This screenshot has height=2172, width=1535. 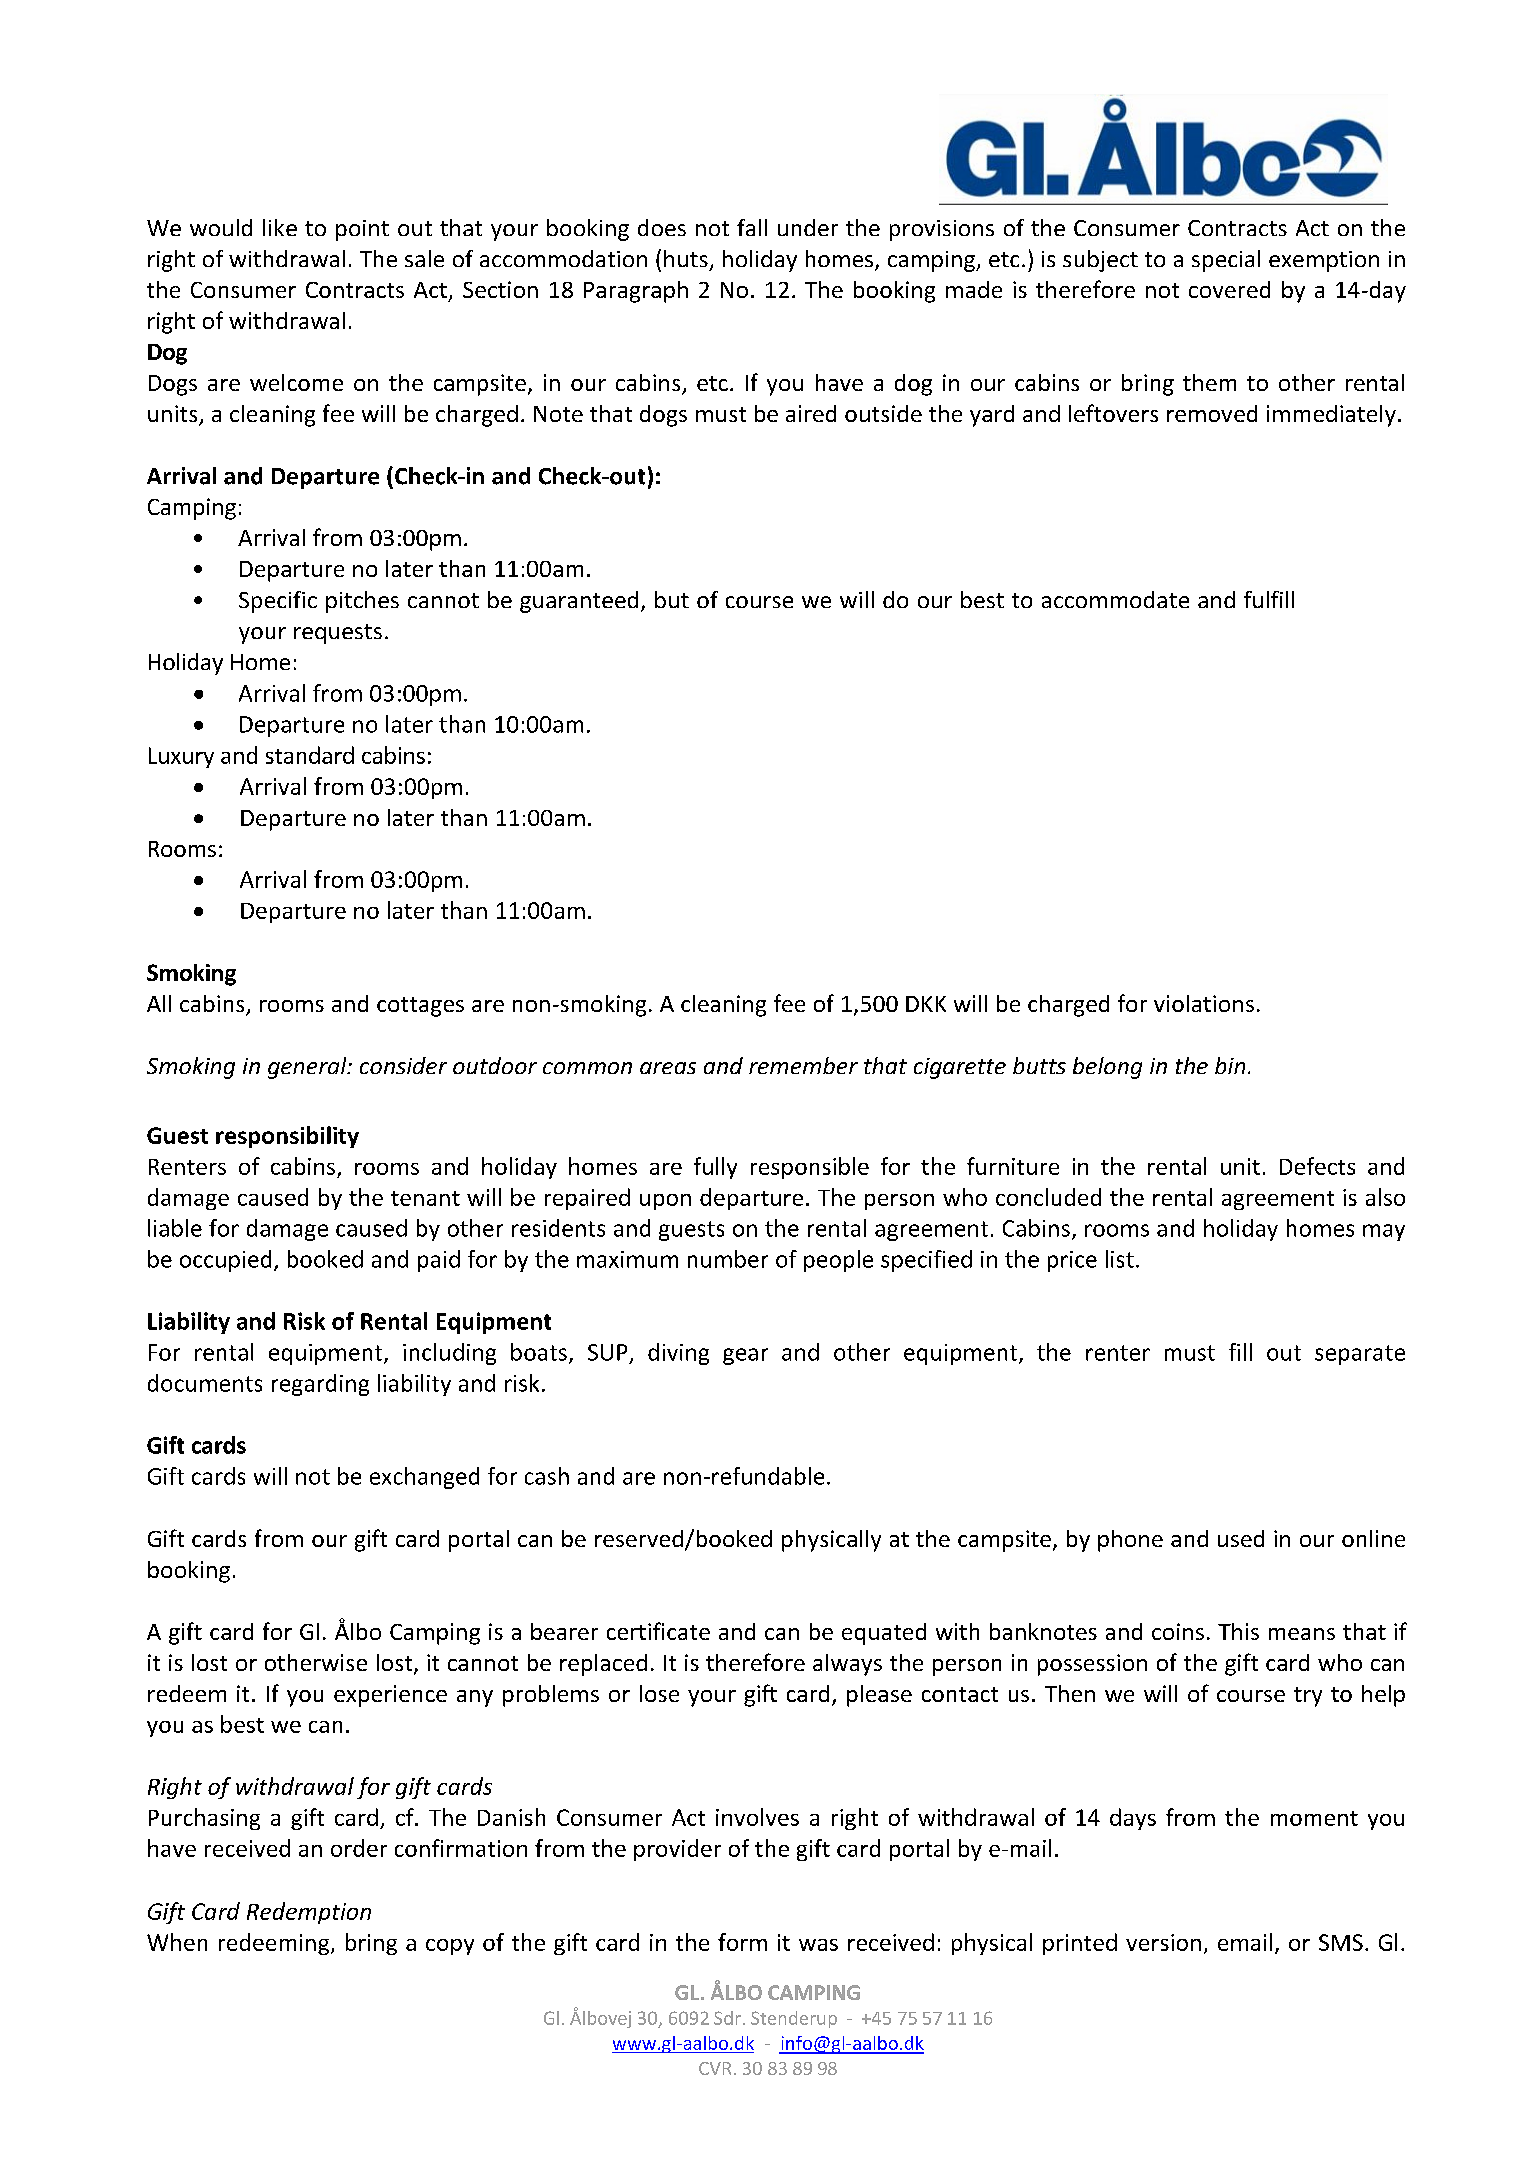 I want to click on under, so click(x=808, y=227).
